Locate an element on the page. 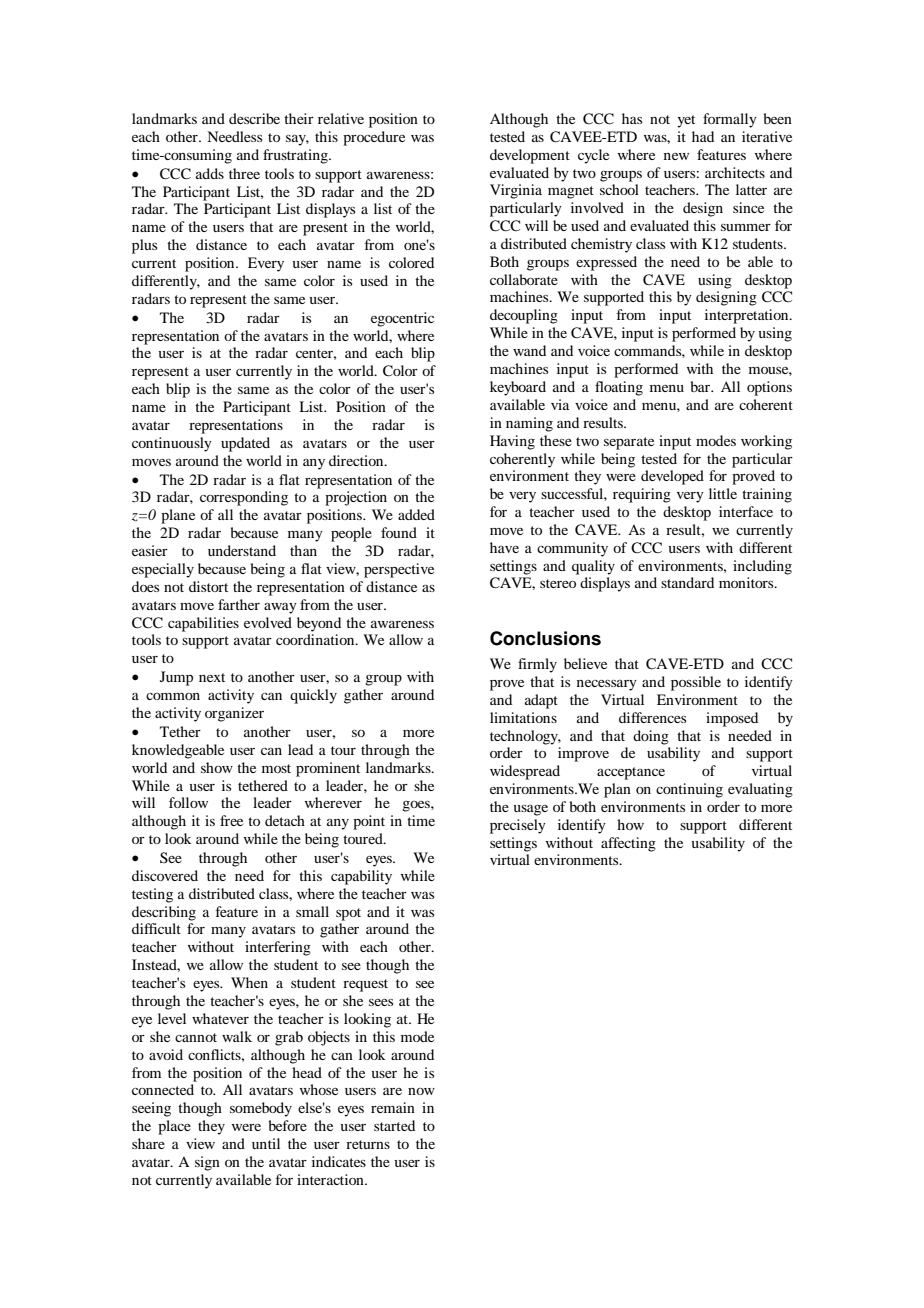 This page has height=1308, width=924. possible is located at coordinates (696, 683).
